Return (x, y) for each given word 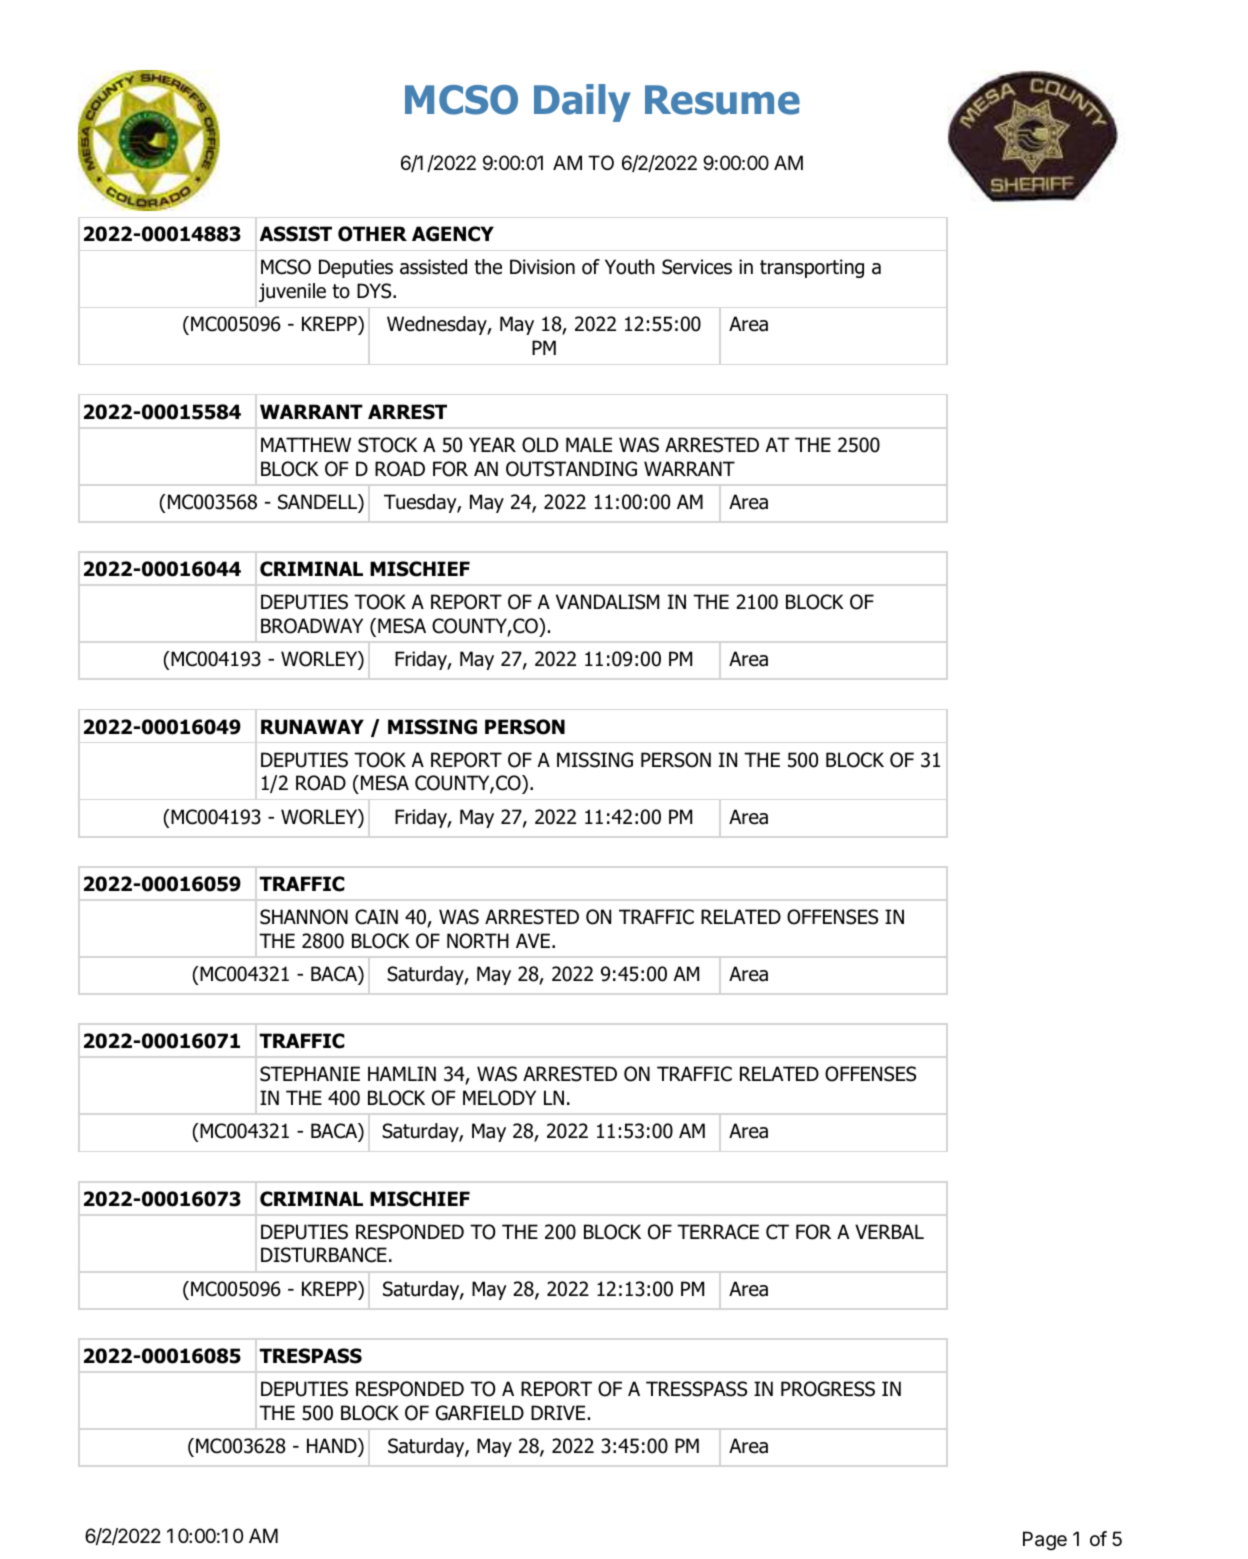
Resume (722, 100)
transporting (812, 268)
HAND (333, 1445)
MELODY (499, 1098)
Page (1045, 1540)
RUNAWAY (312, 727)
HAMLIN (402, 1073)
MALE (589, 444)
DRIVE (558, 1412)
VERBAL (889, 1231)
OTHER (372, 234)
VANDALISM (607, 602)
